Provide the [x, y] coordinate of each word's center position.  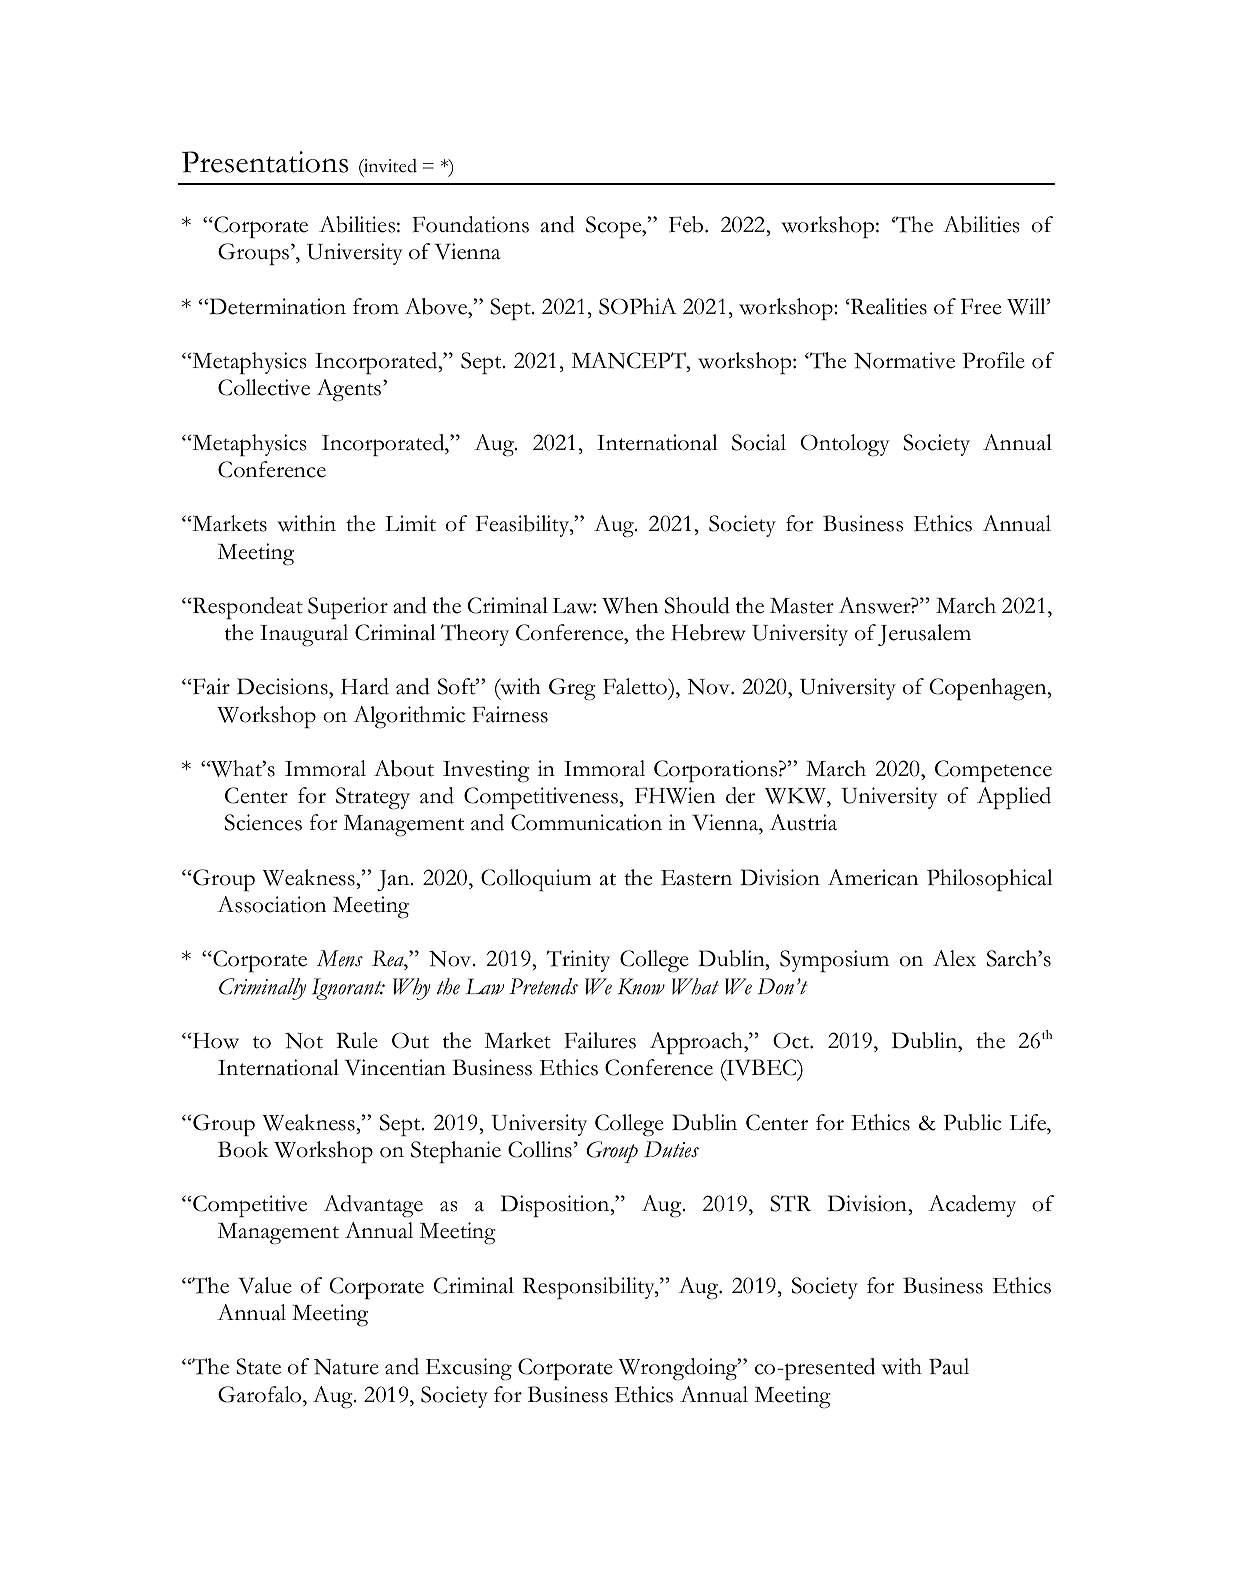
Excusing [469, 1369]
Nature [346, 1367]
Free [981, 306]
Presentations [265, 162]
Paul [949, 1366]
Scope [615, 227]
